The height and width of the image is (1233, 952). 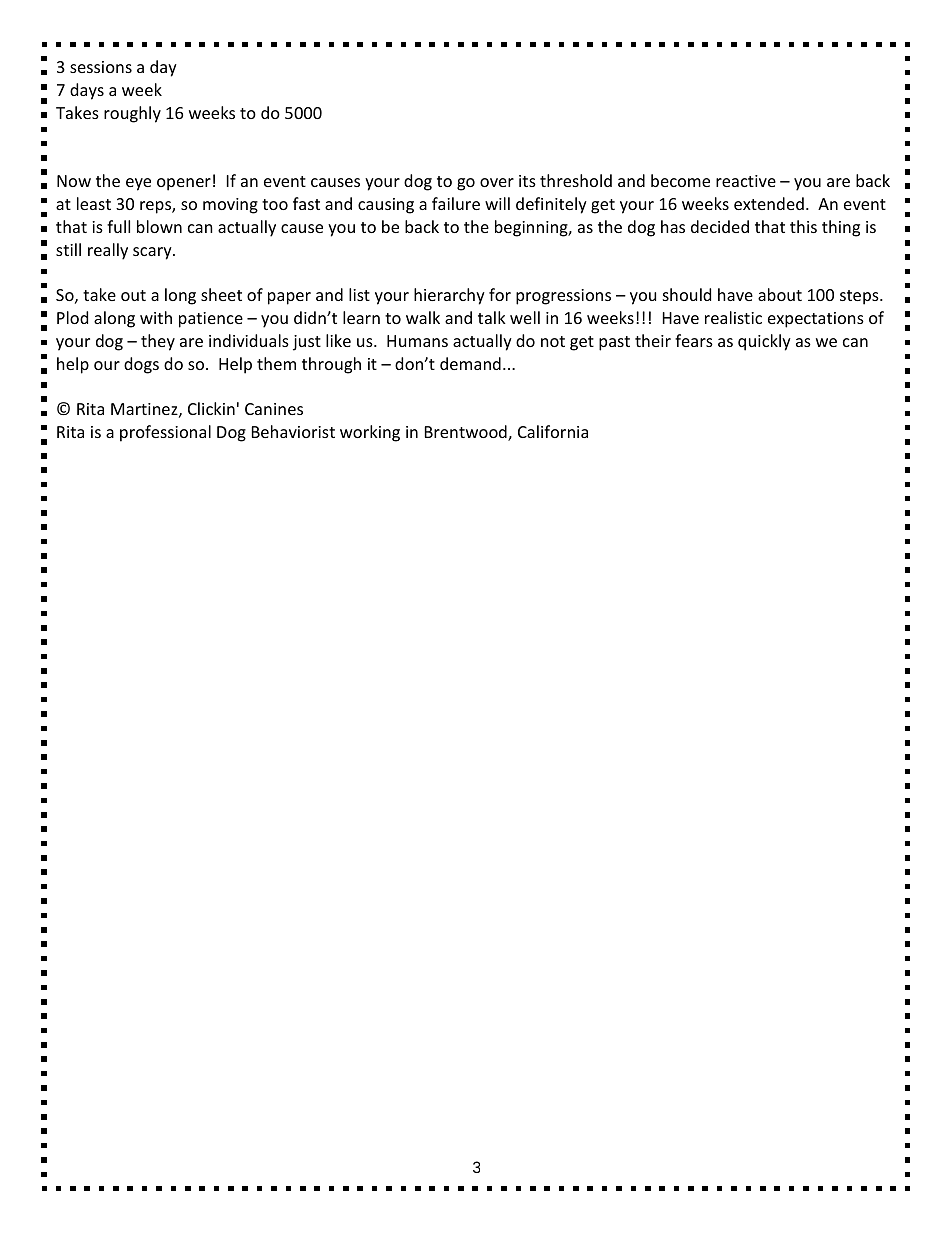 What do you see at coordinates (780, 294) in the image?
I see `about` at bounding box center [780, 294].
